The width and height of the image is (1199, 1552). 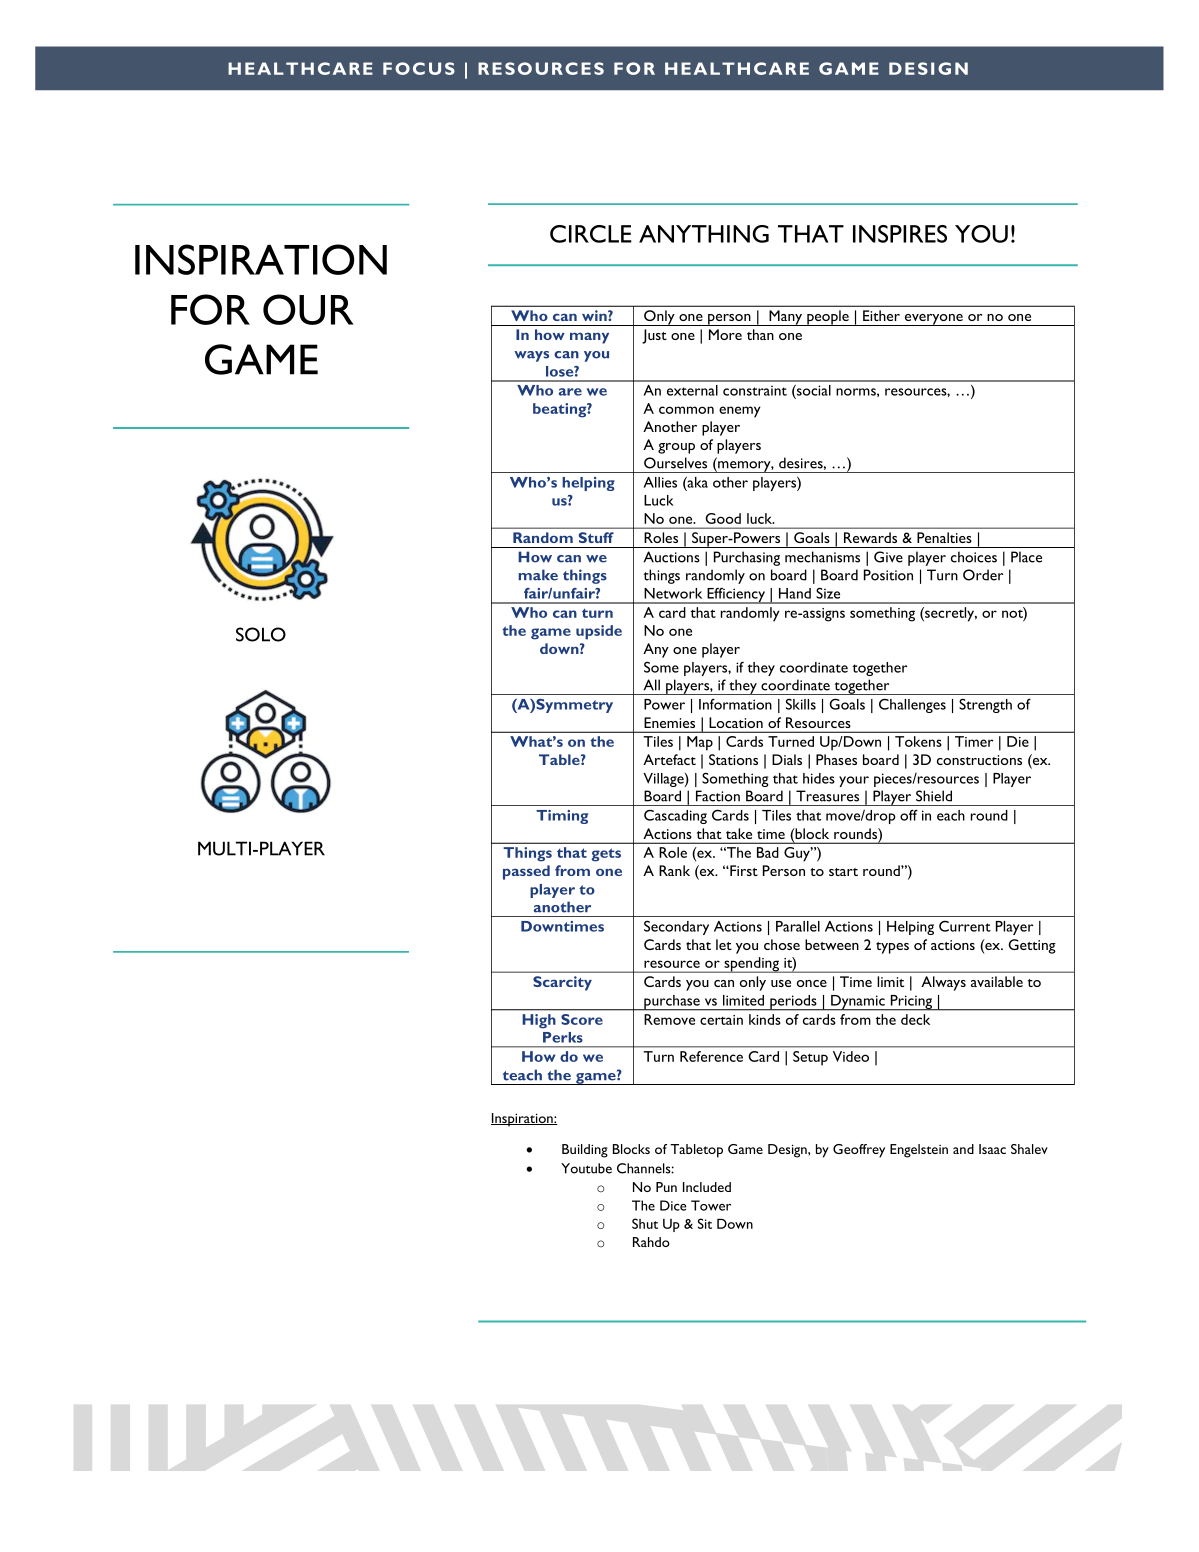 I want to click on Youtube, so click(x=586, y=1168).
